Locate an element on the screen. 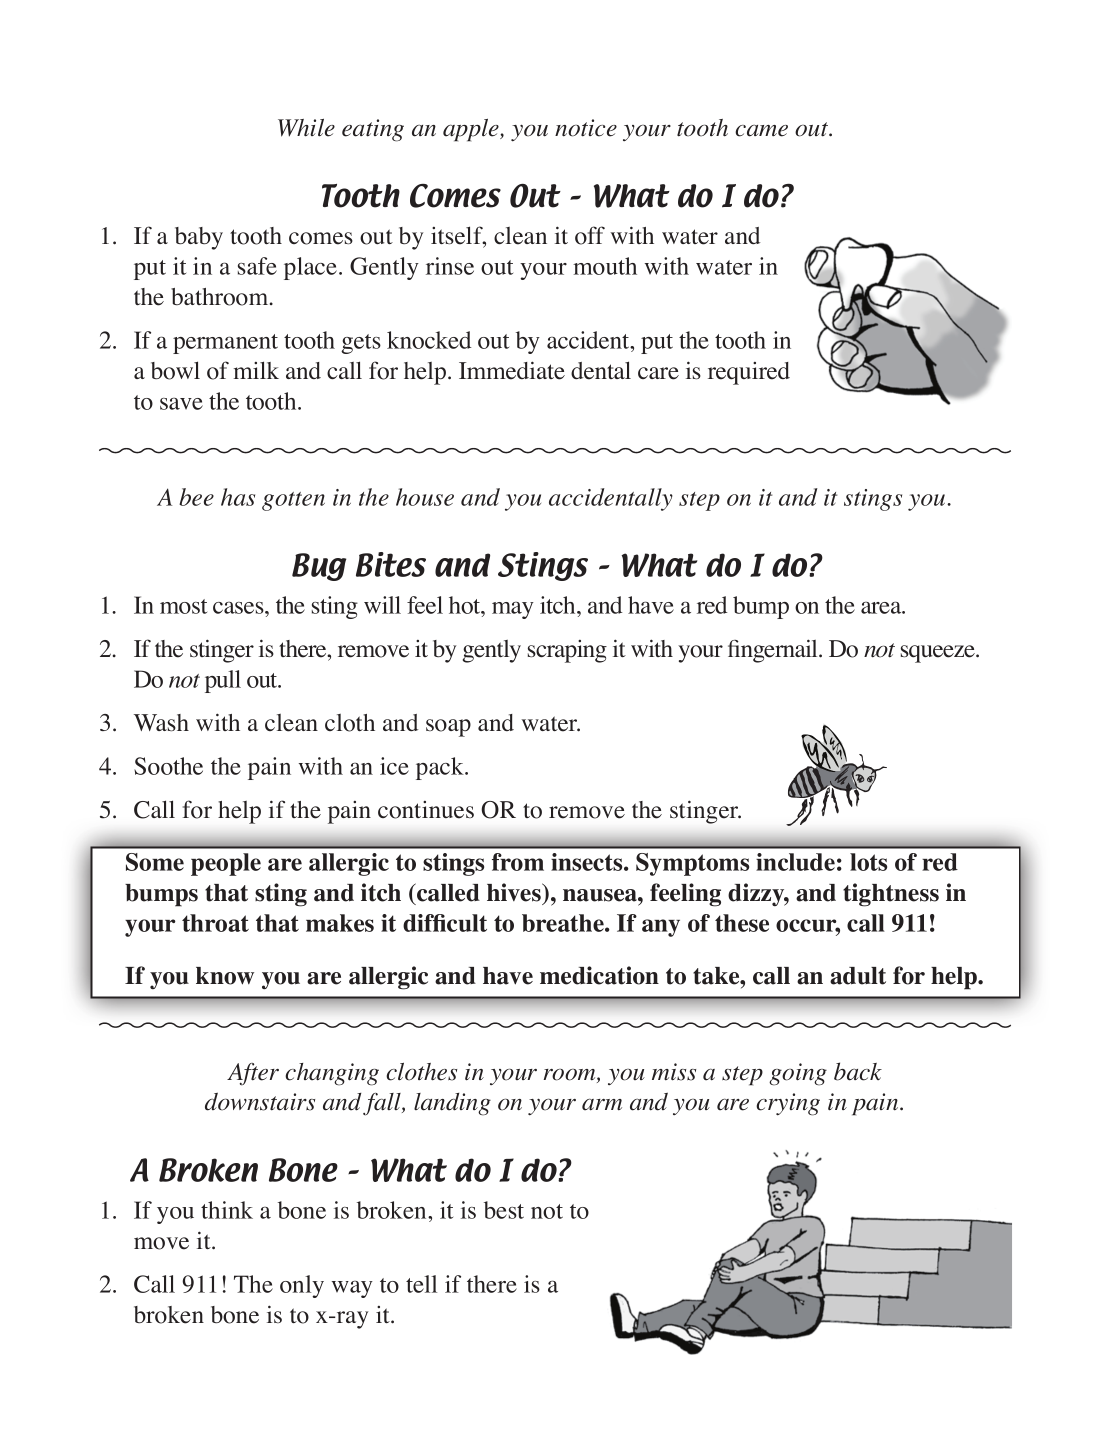 This screenshot has height=1436, width=1110. notice is located at coordinates (586, 128).
